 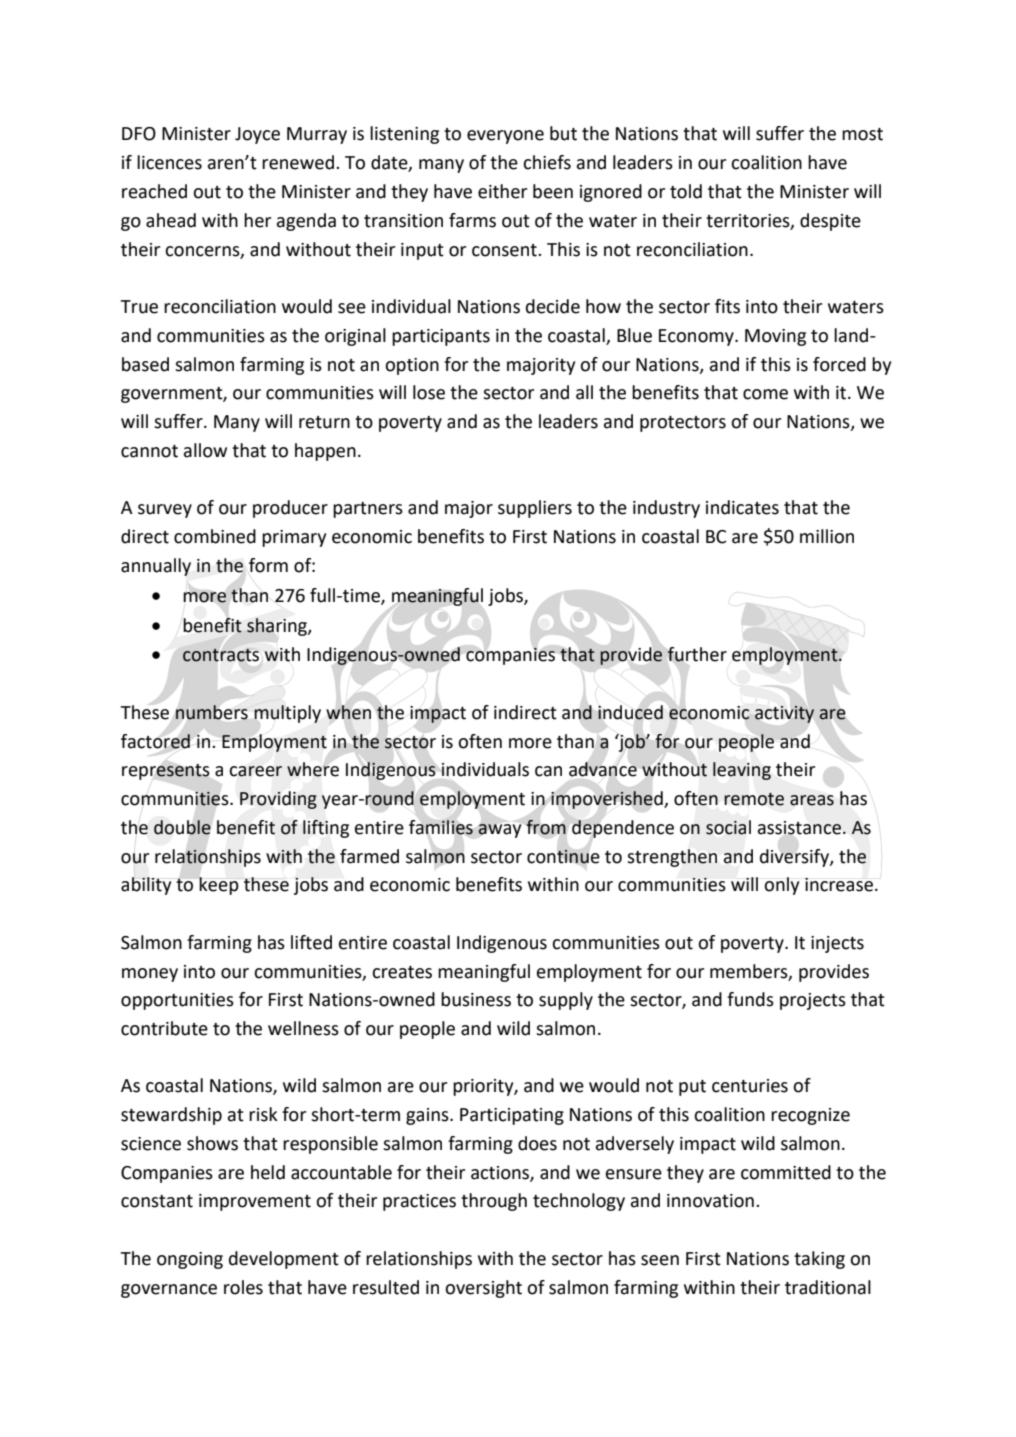 What do you see at coordinates (476, 999) in the screenshot?
I see `business` at bounding box center [476, 999].
